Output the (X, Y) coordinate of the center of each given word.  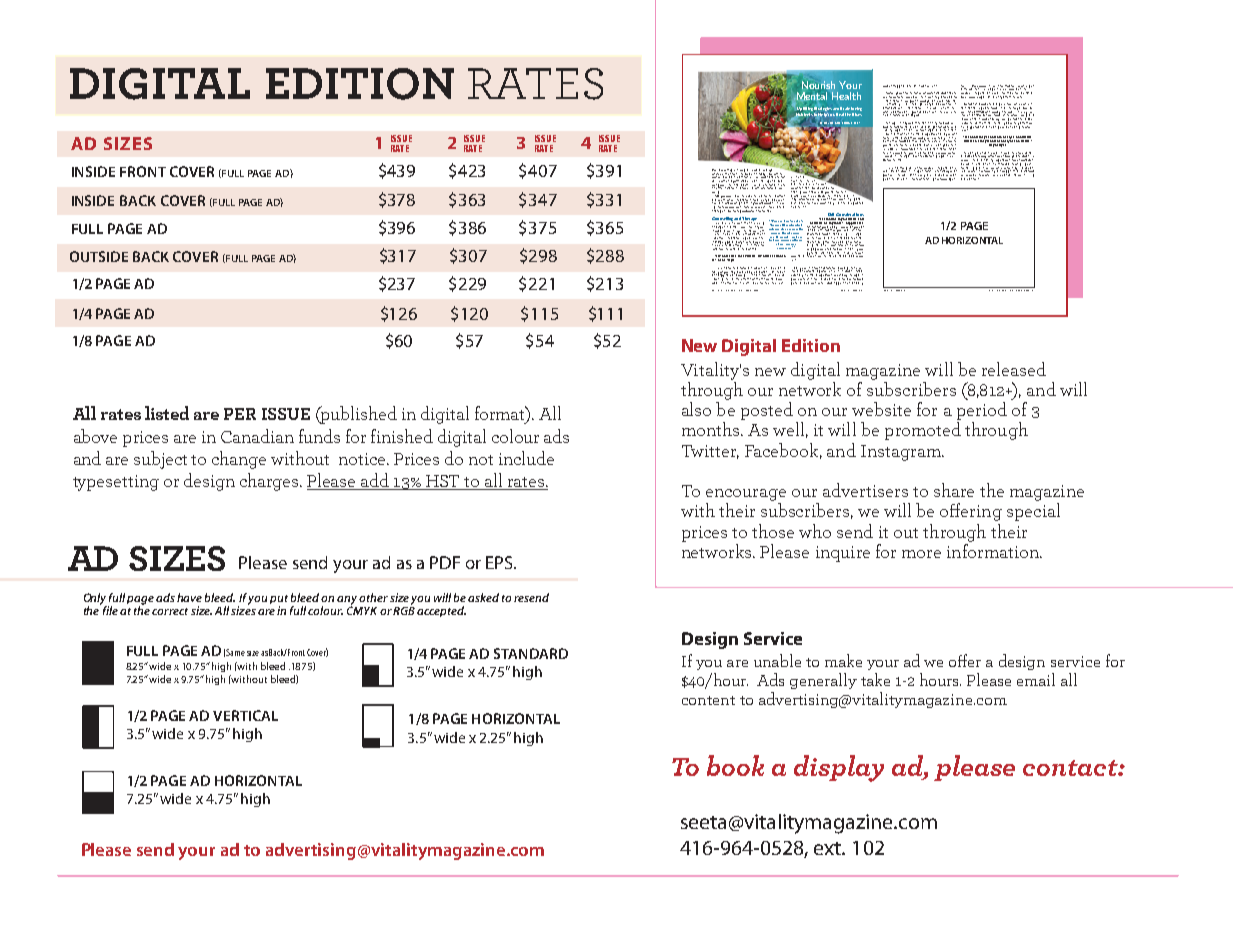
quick (929, 110)
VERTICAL (245, 715)
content (708, 700)
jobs (714, 177)
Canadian (257, 436)
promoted (923, 431)
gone (733, 171)
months (712, 429)
